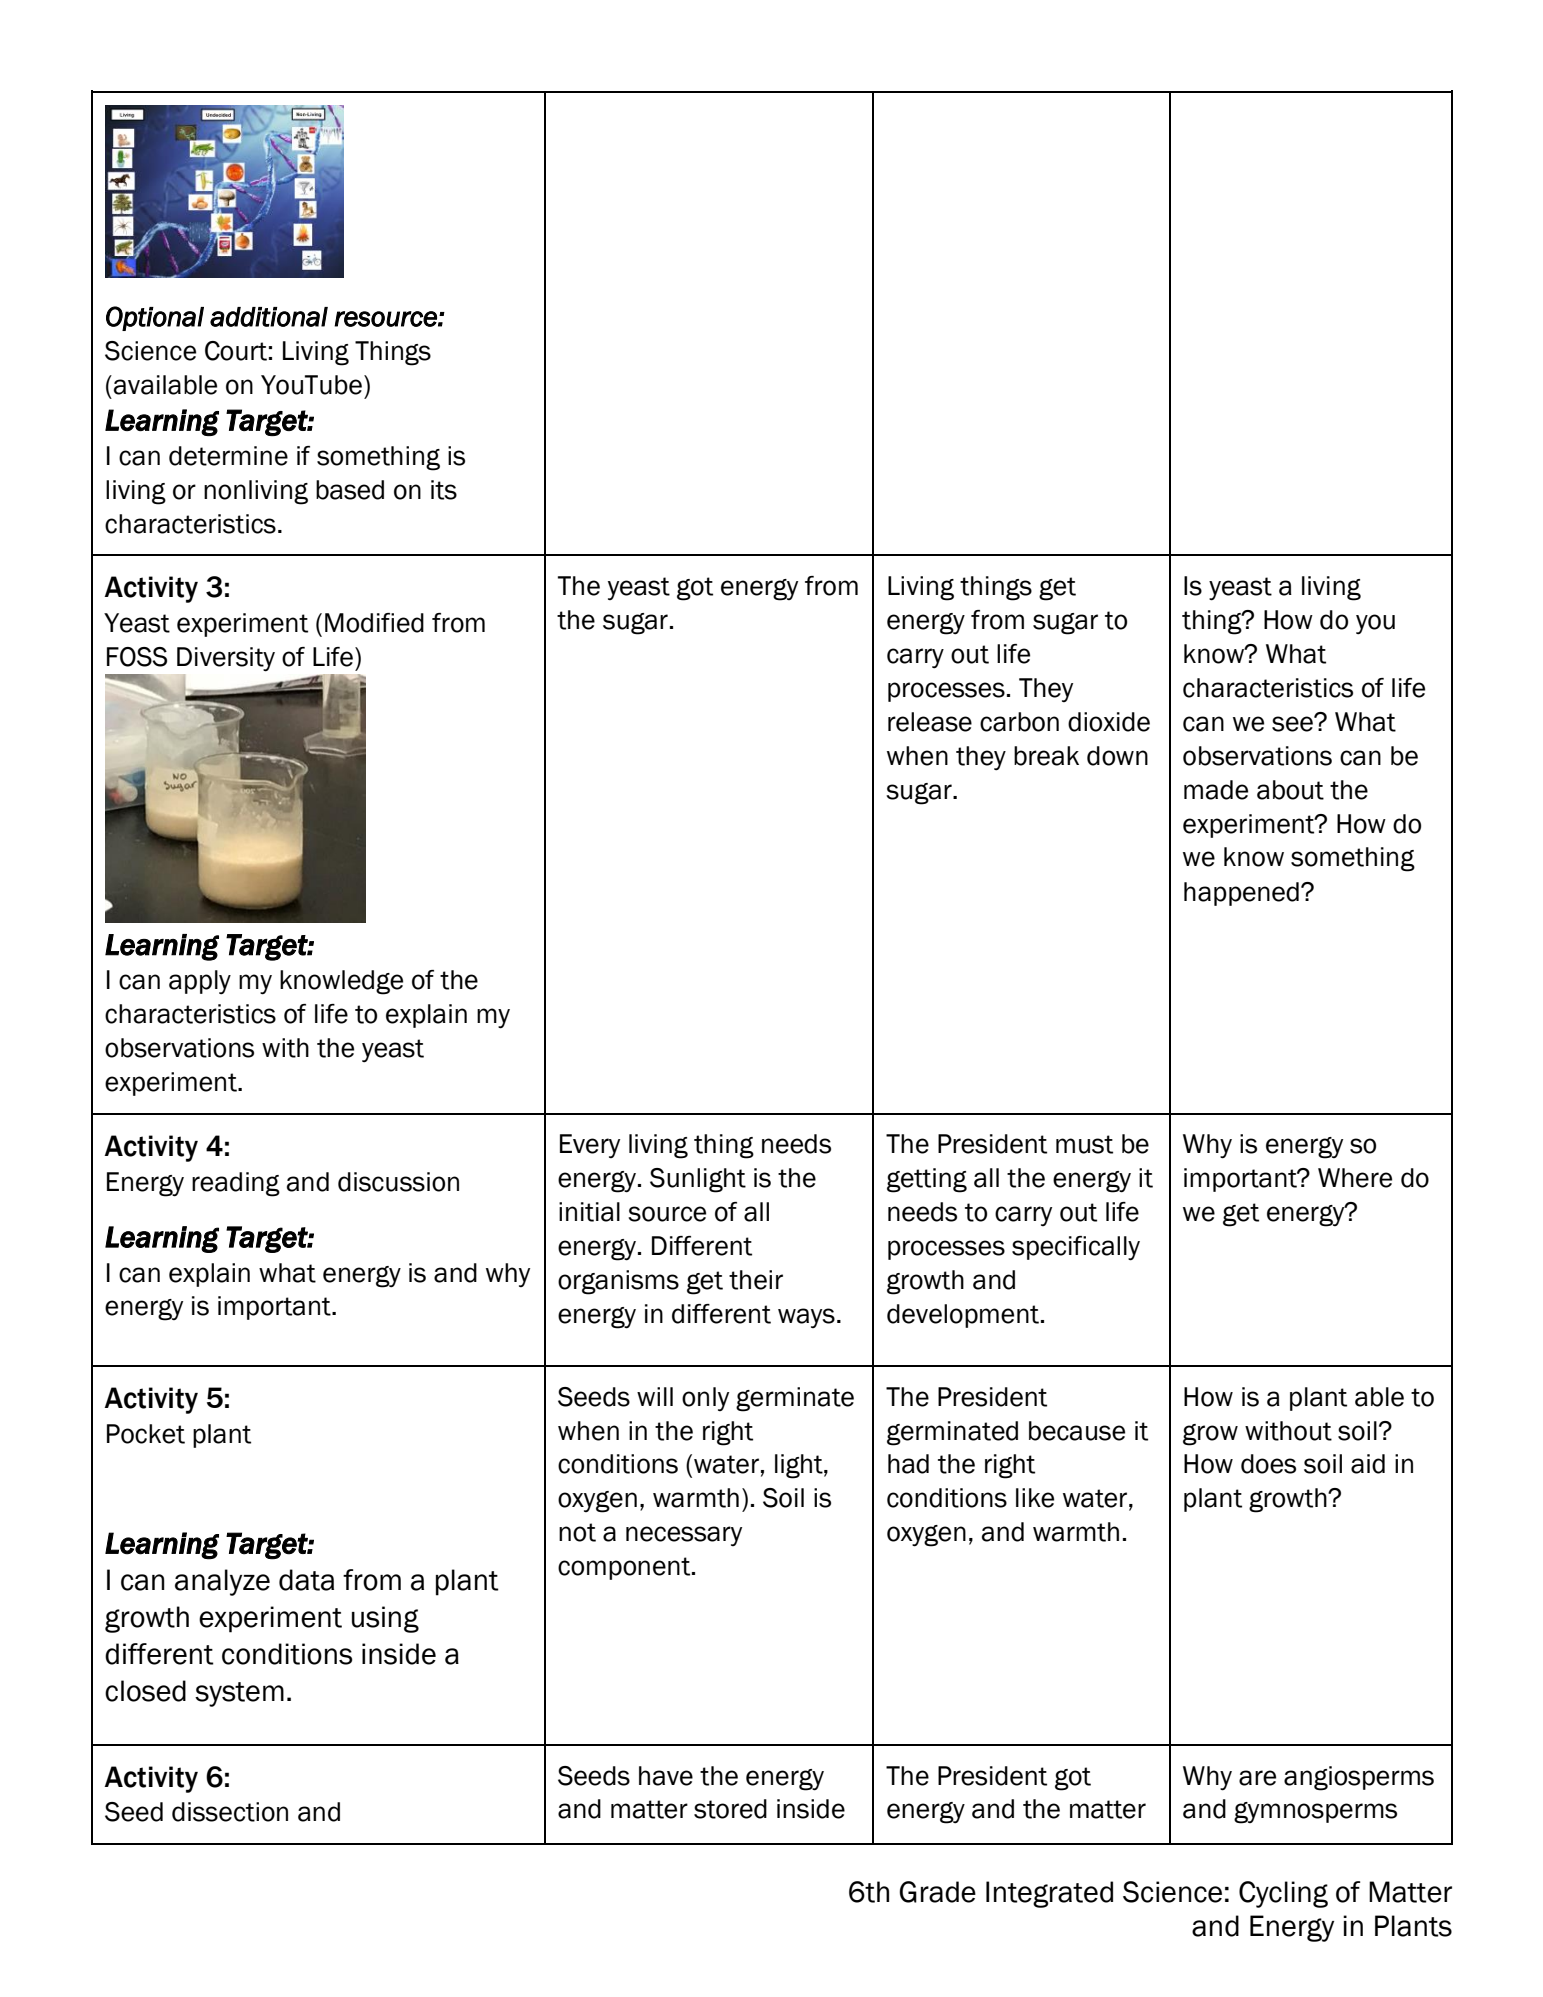  Describe the element at coordinates (684, 1536) in the screenshot. I see `necessary` at that location.
